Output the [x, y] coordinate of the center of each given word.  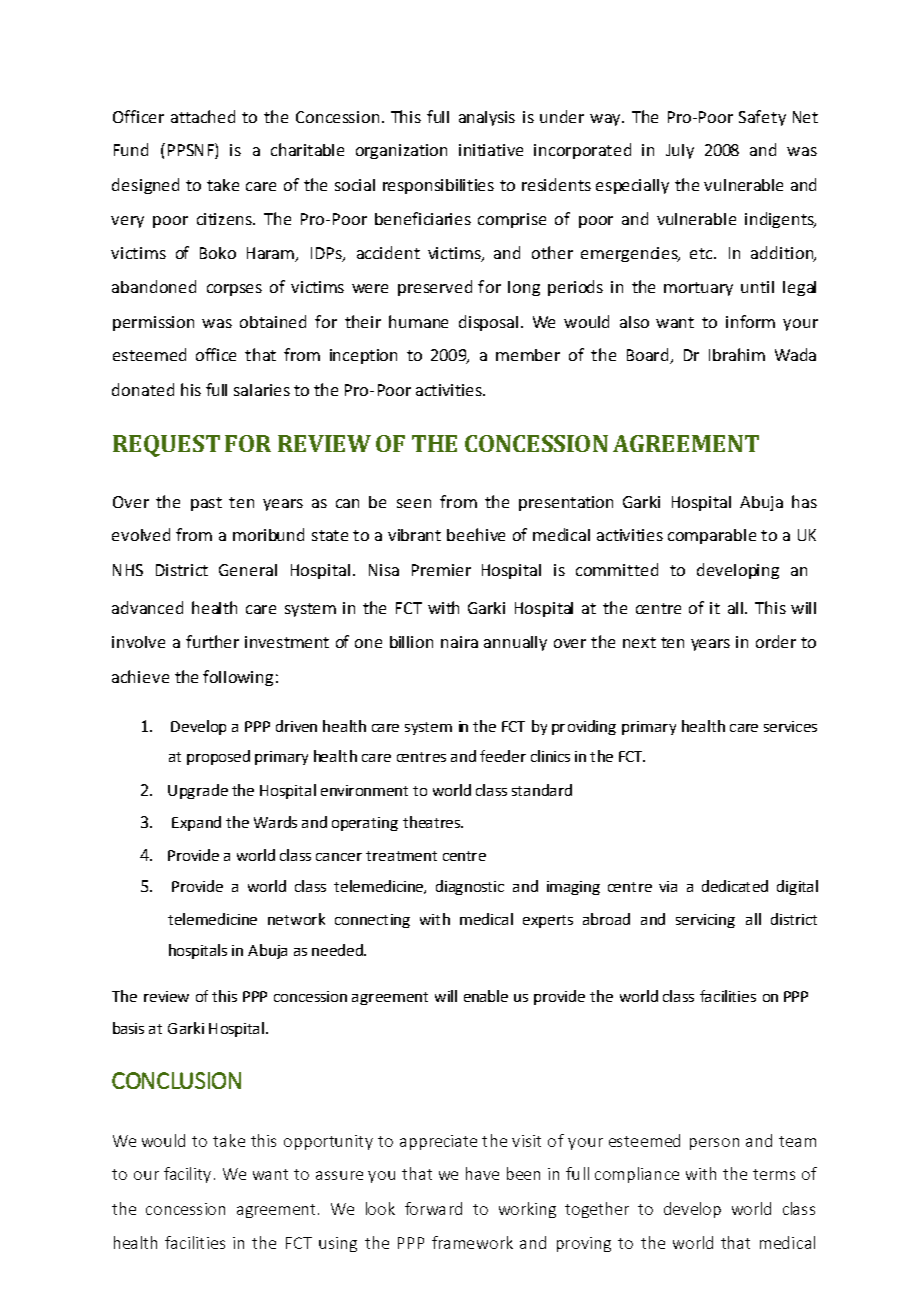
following [238, 678]
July [680, 151]
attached [203, 116]
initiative [491, 150]
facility [187, 1175]
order [776, 641]
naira [459, 642]
